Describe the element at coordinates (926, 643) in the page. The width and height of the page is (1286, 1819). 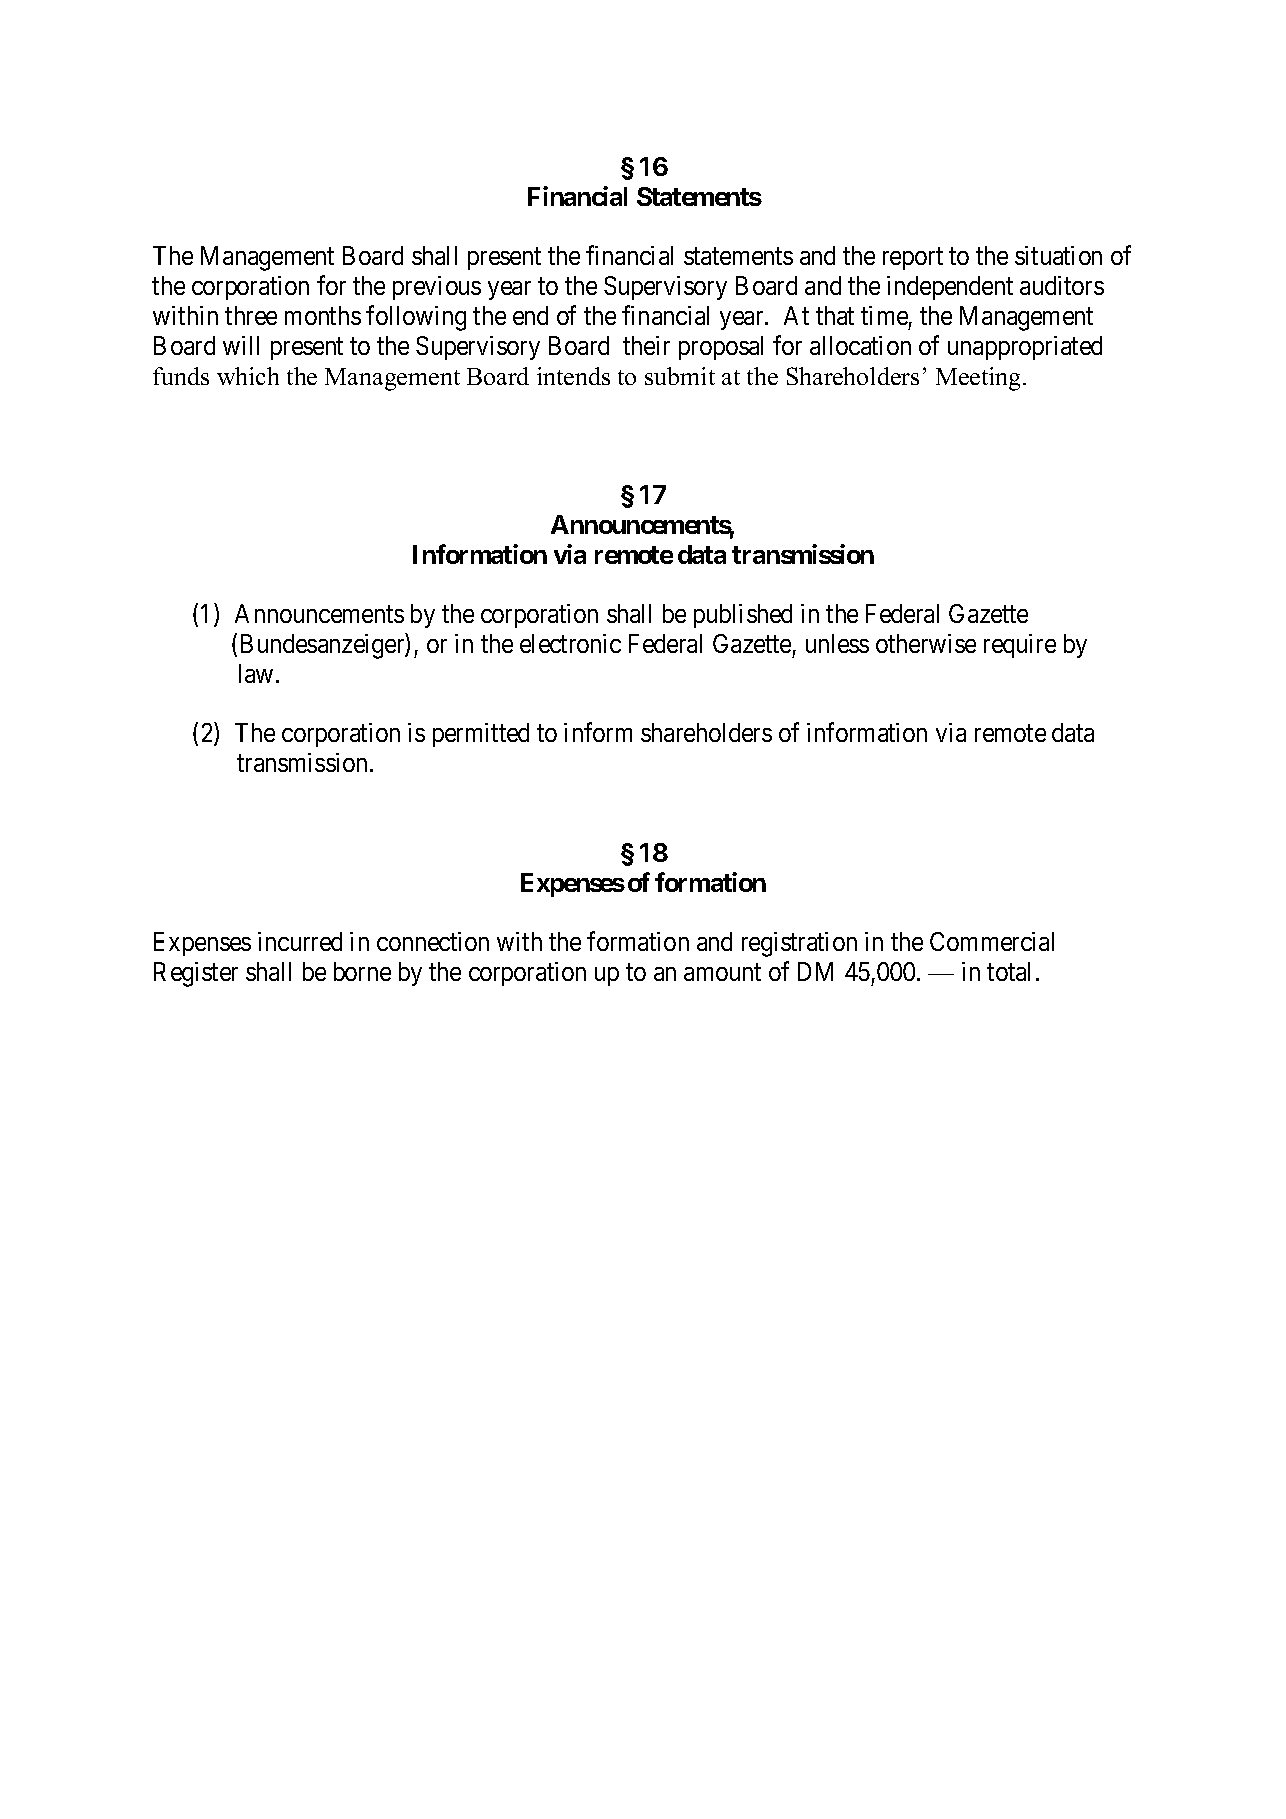
I see `otherwise` at that location.
